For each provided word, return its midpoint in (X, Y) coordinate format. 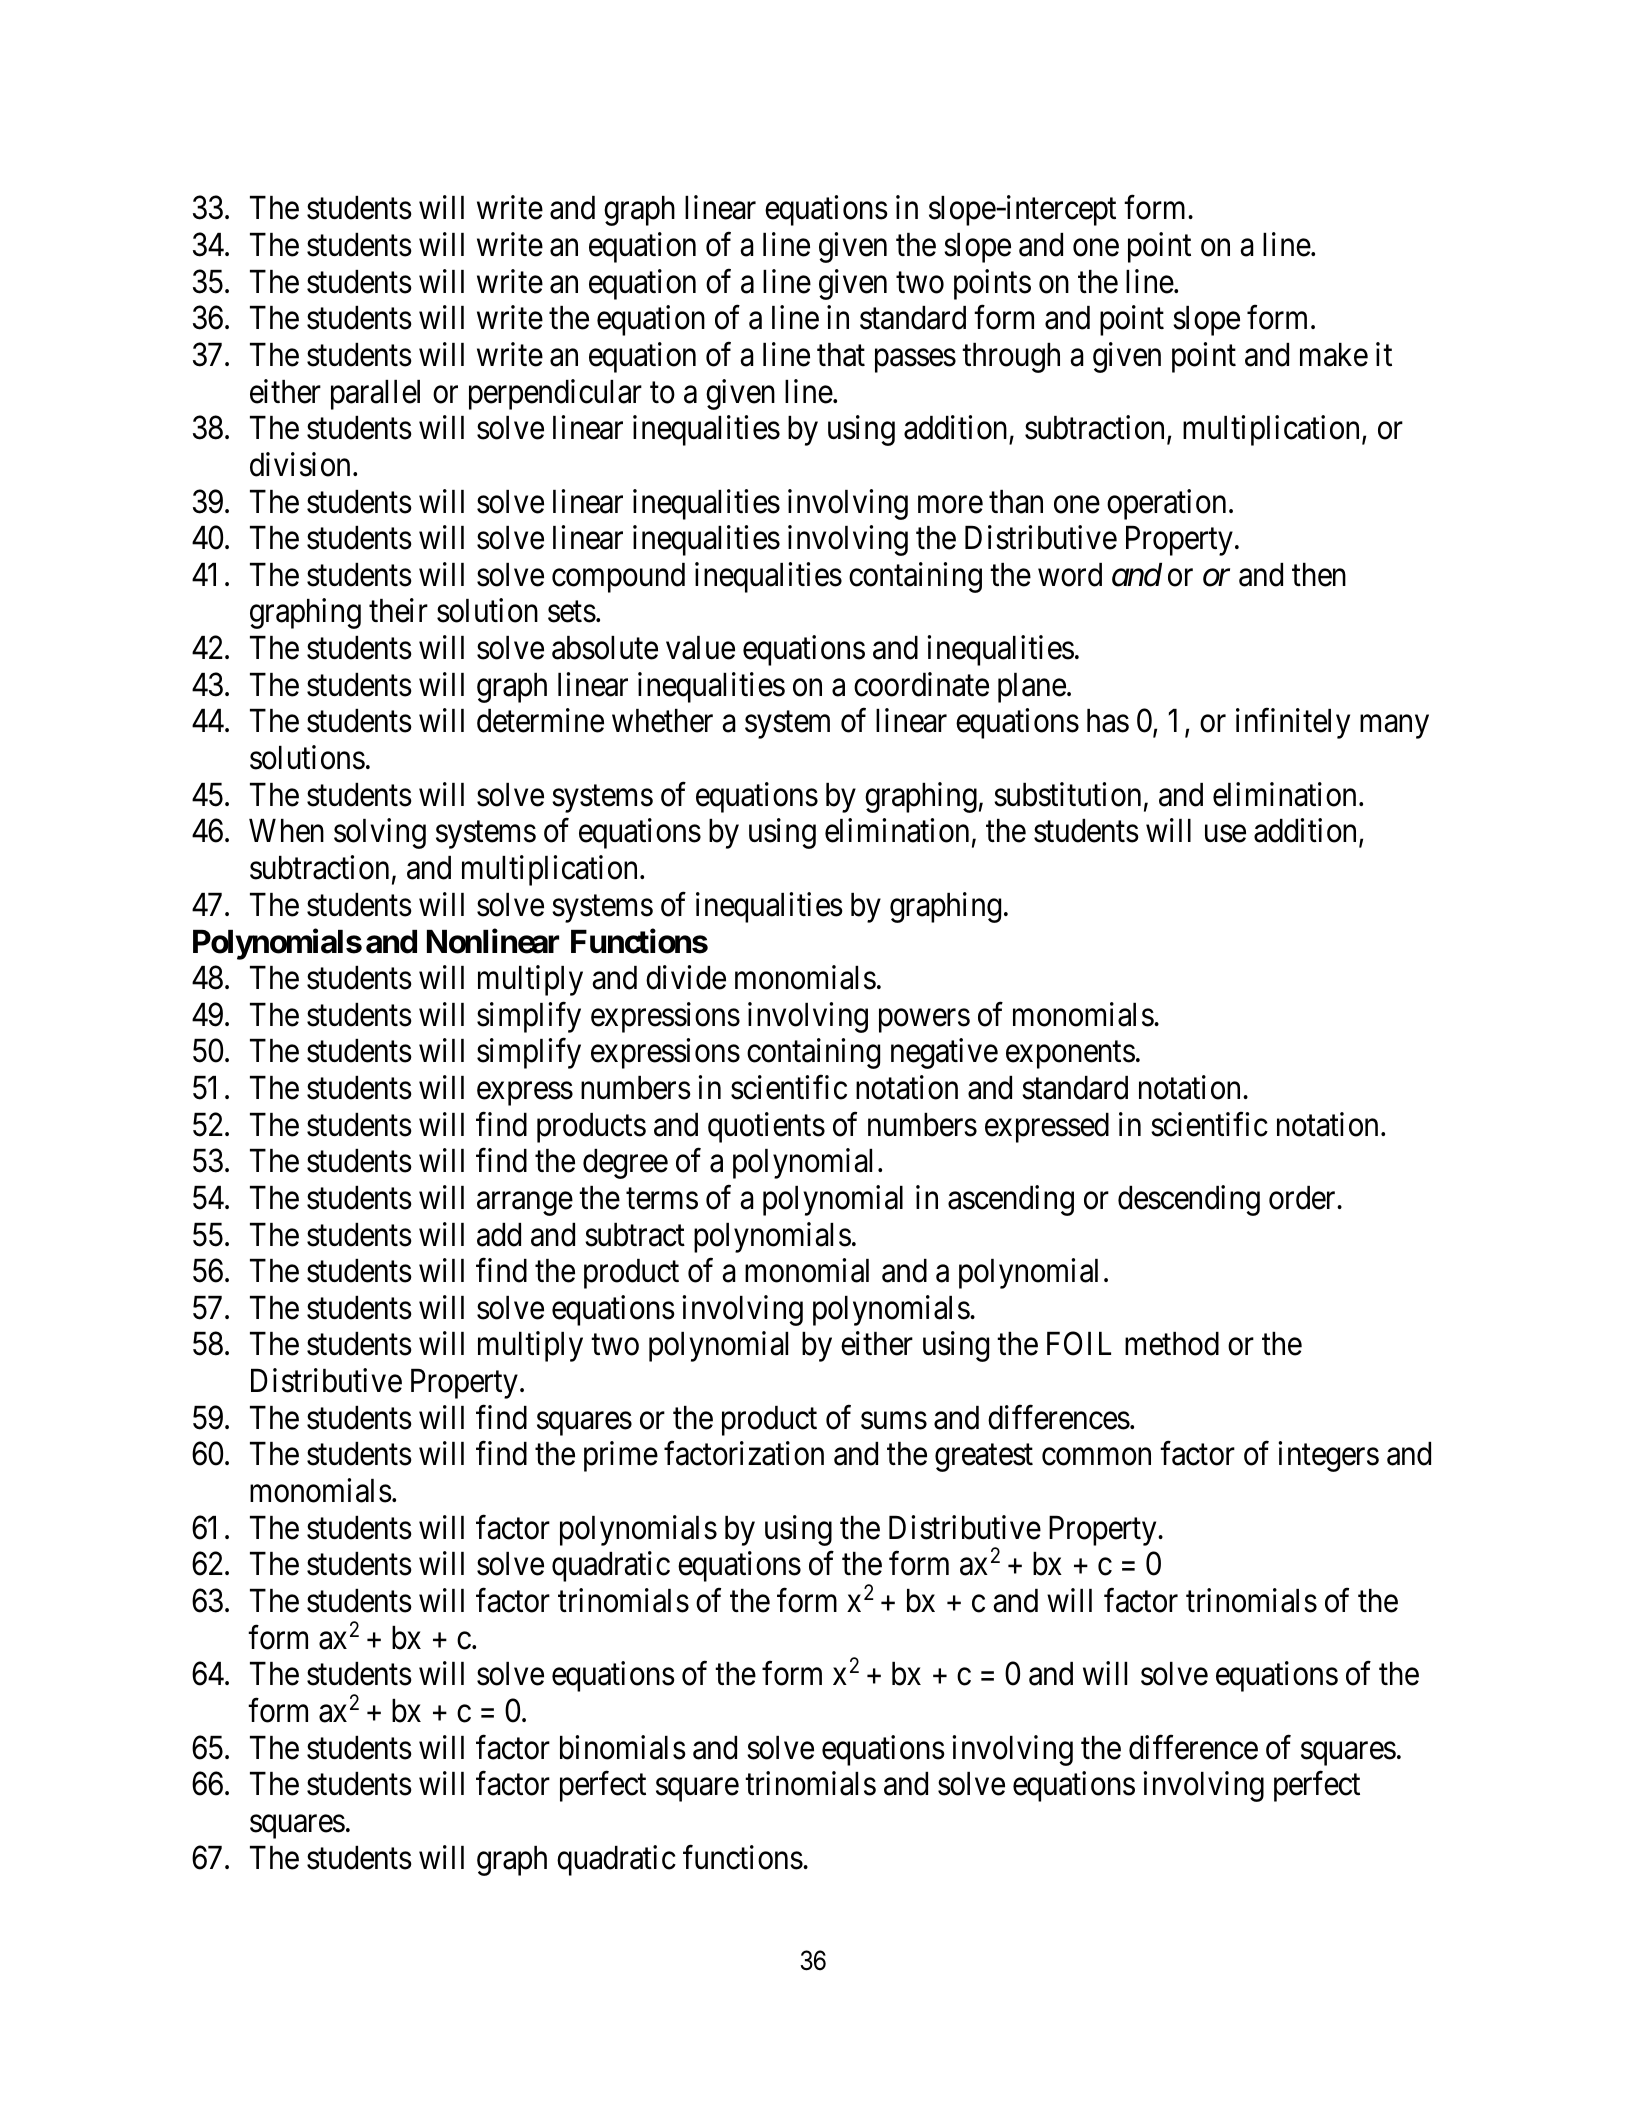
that (841, 355)
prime (621, 1457)
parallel (375, 395)
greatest (984, 1458)
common (1096, 1457)
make (1334, 355)
